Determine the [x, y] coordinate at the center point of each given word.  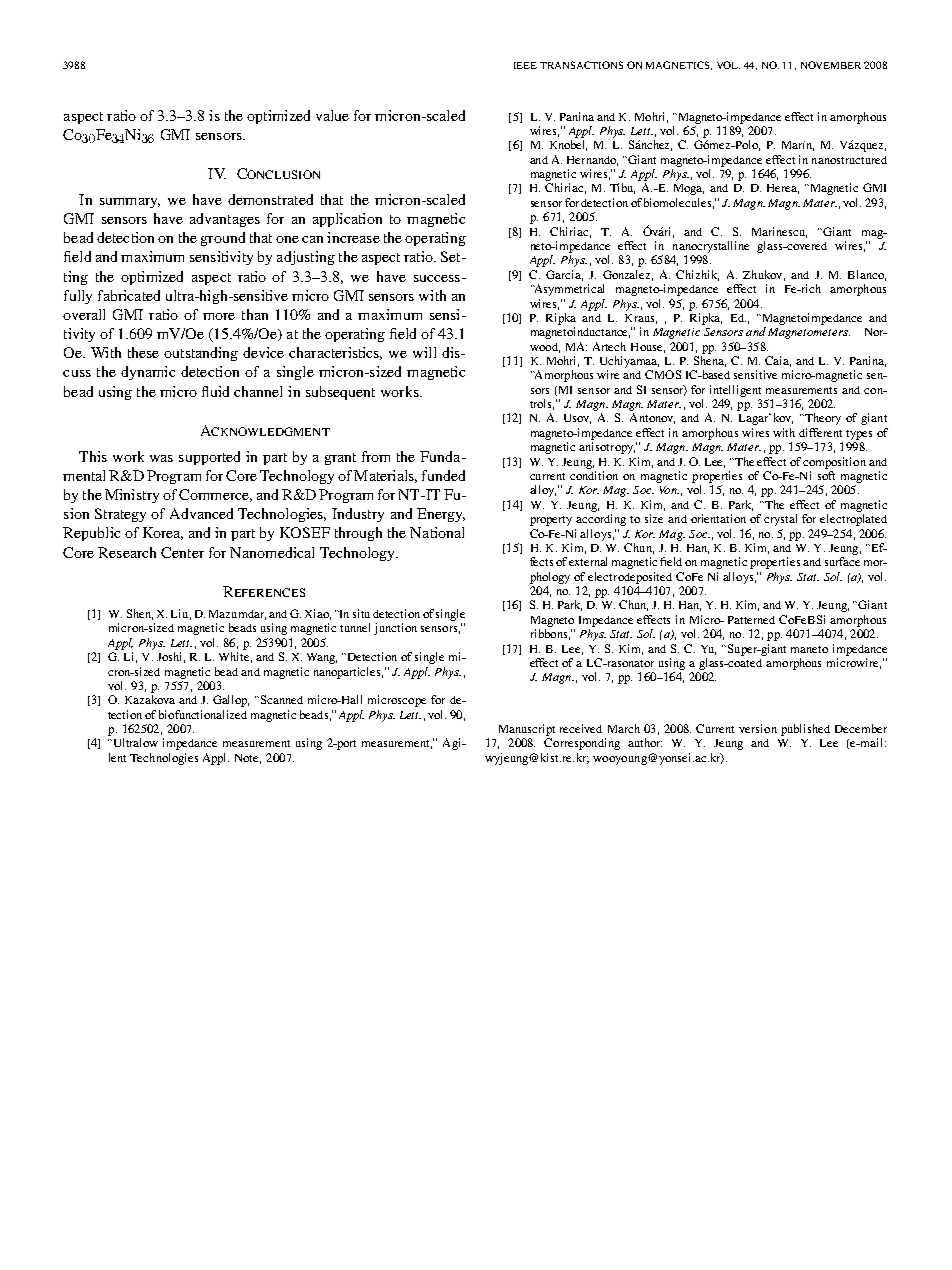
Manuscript [527, 730]
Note [248, 759]
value [332, 115]
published [805, 730]
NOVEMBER [831, 65]
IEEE [525, 65]
